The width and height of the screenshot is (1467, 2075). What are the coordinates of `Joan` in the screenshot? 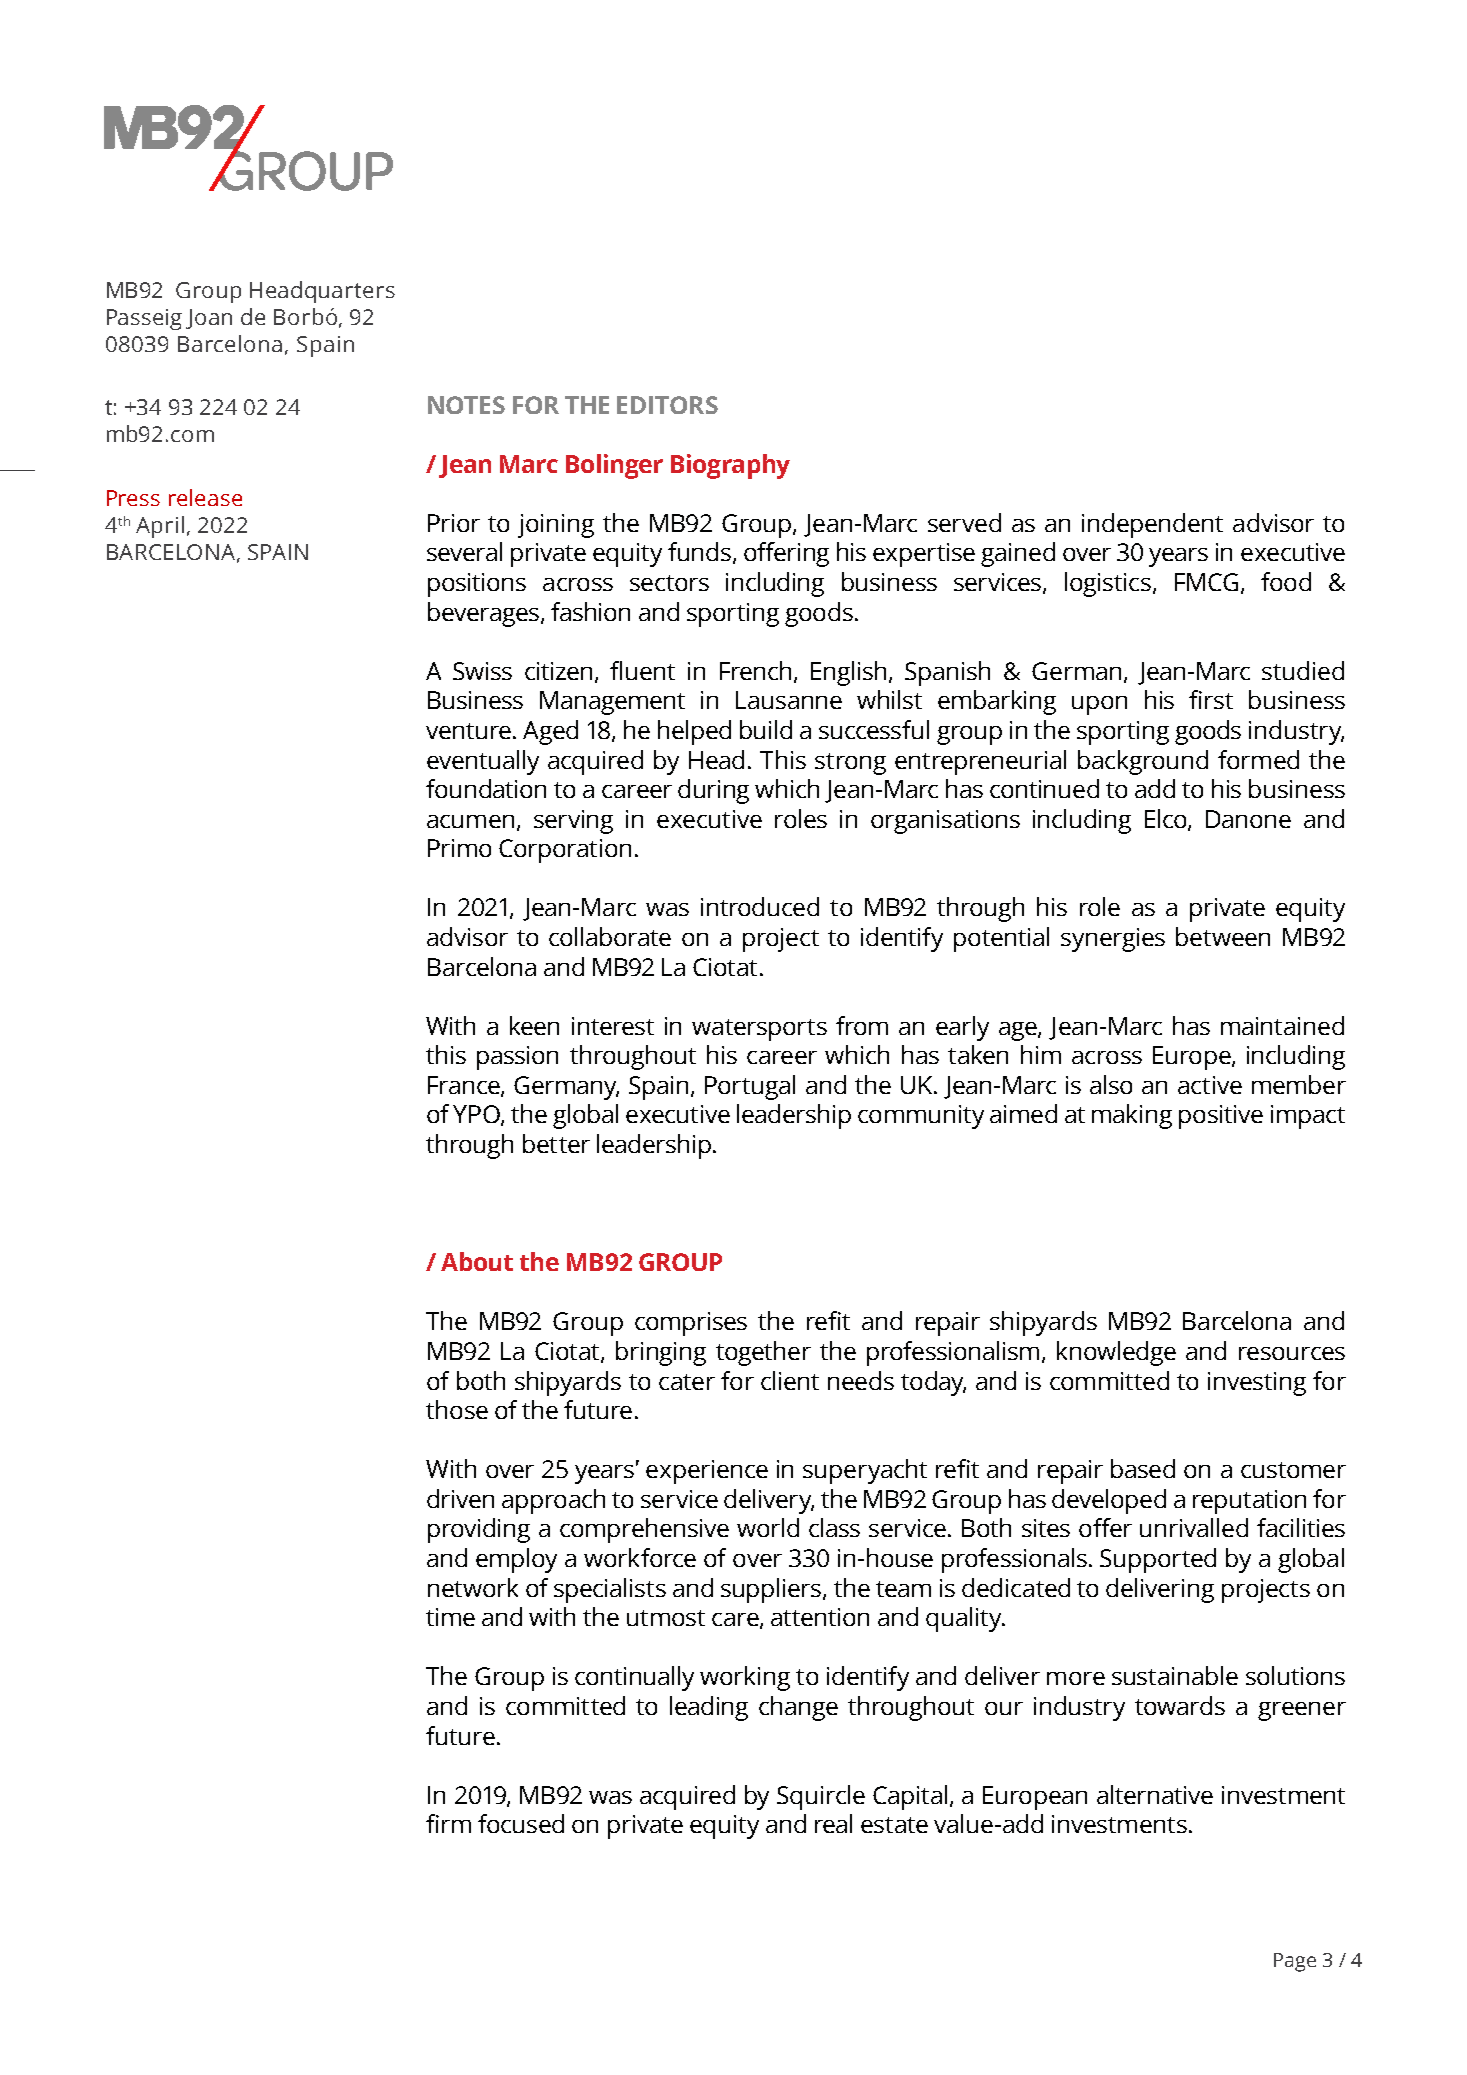 It's located at (209, 319).
